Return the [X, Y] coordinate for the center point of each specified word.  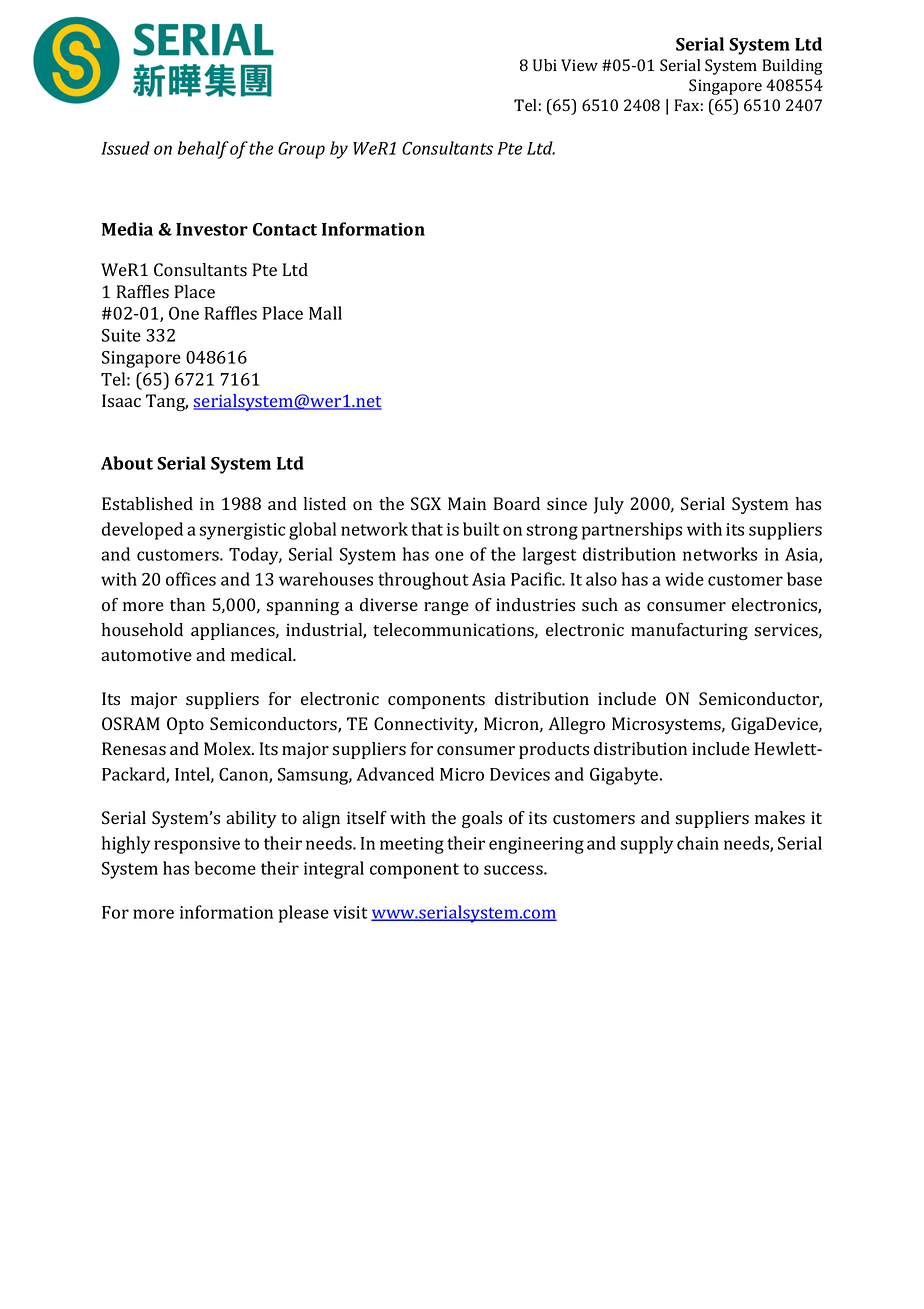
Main [467, 503]
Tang [167, 402]
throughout [423, 581]
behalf [203, 150]
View [579, 65]
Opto [185, 725]
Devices [520, 774]
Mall [325, 313]
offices [191, 579]
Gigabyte [625, 776]
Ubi [545, 65]
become [225, 868]
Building [792, 67]
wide [684, 579]
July [609, 505]
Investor [212, 229]
